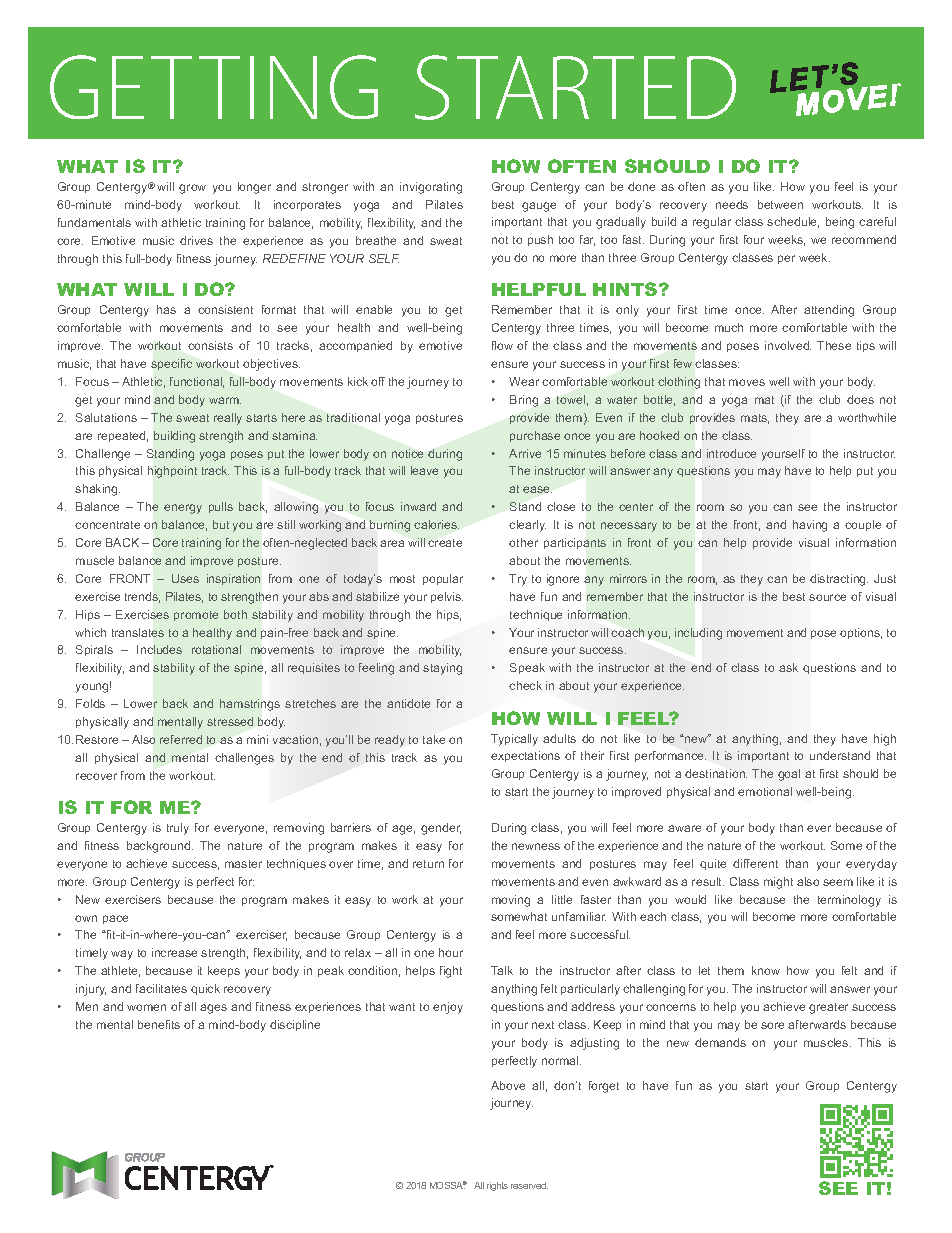 The height and width of the screenshot is (1233, 952). What do you see at coordinates (789, 775) in the screenshot?
I see `goal` at bounding box center [789, 775].
